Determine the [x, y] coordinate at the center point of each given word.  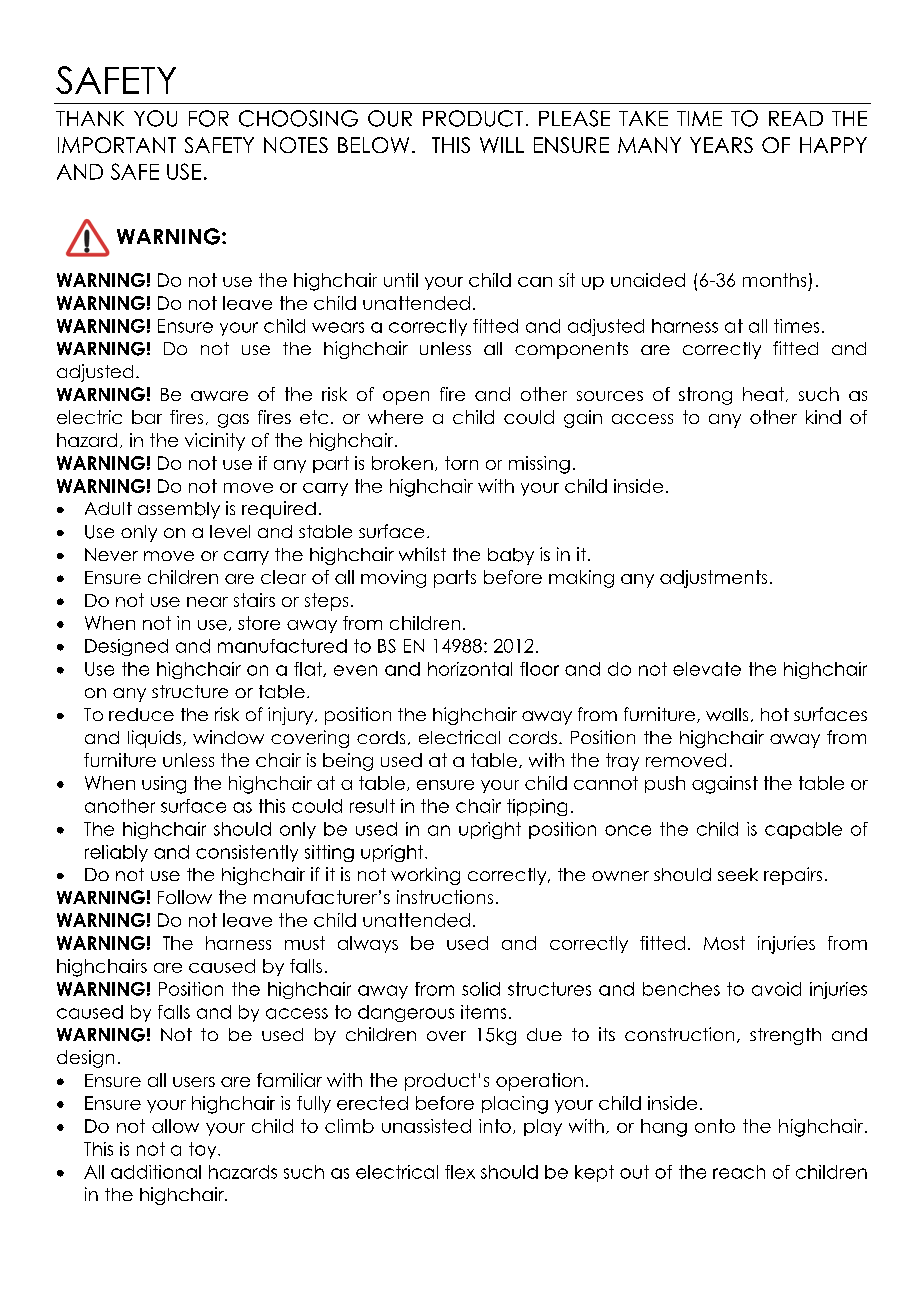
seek [738, 874]
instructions [445, 897]
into [495, 1126]
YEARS [721, 145]
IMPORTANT [117, 145]
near [207, 602]
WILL [502, 145]
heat [763, 394]
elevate [707, 669]
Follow [185, 897]
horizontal [470, 669]
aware [219, 396]
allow [175, 1126]
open [406, 398]
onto [715, 1126]
